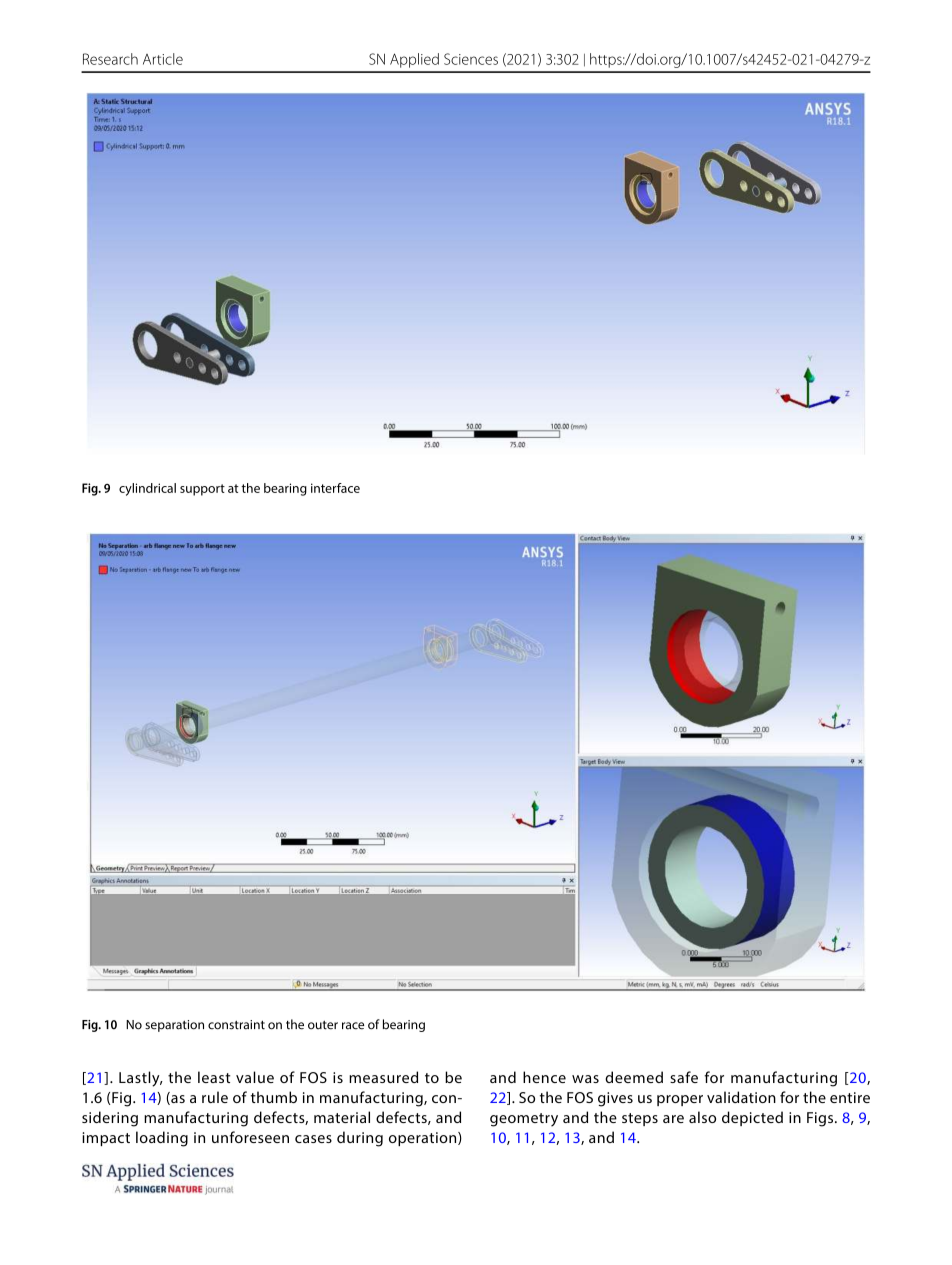  Describe the element at coordinates (752, 1118) in the image. I see `depicted` at that location.
